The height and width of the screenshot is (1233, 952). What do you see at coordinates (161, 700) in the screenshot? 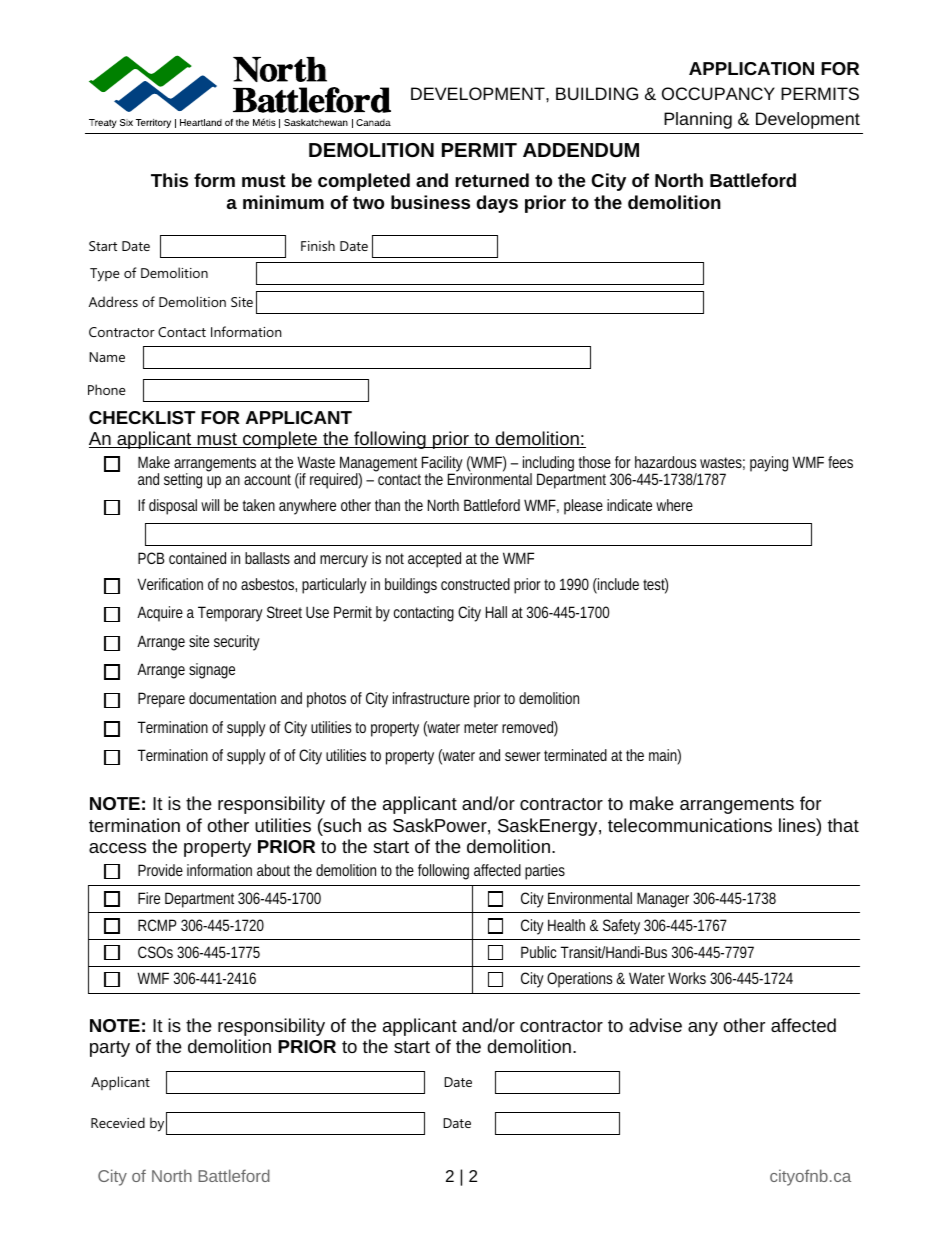
I see `Prepare` at bounding box center [161, 700].
